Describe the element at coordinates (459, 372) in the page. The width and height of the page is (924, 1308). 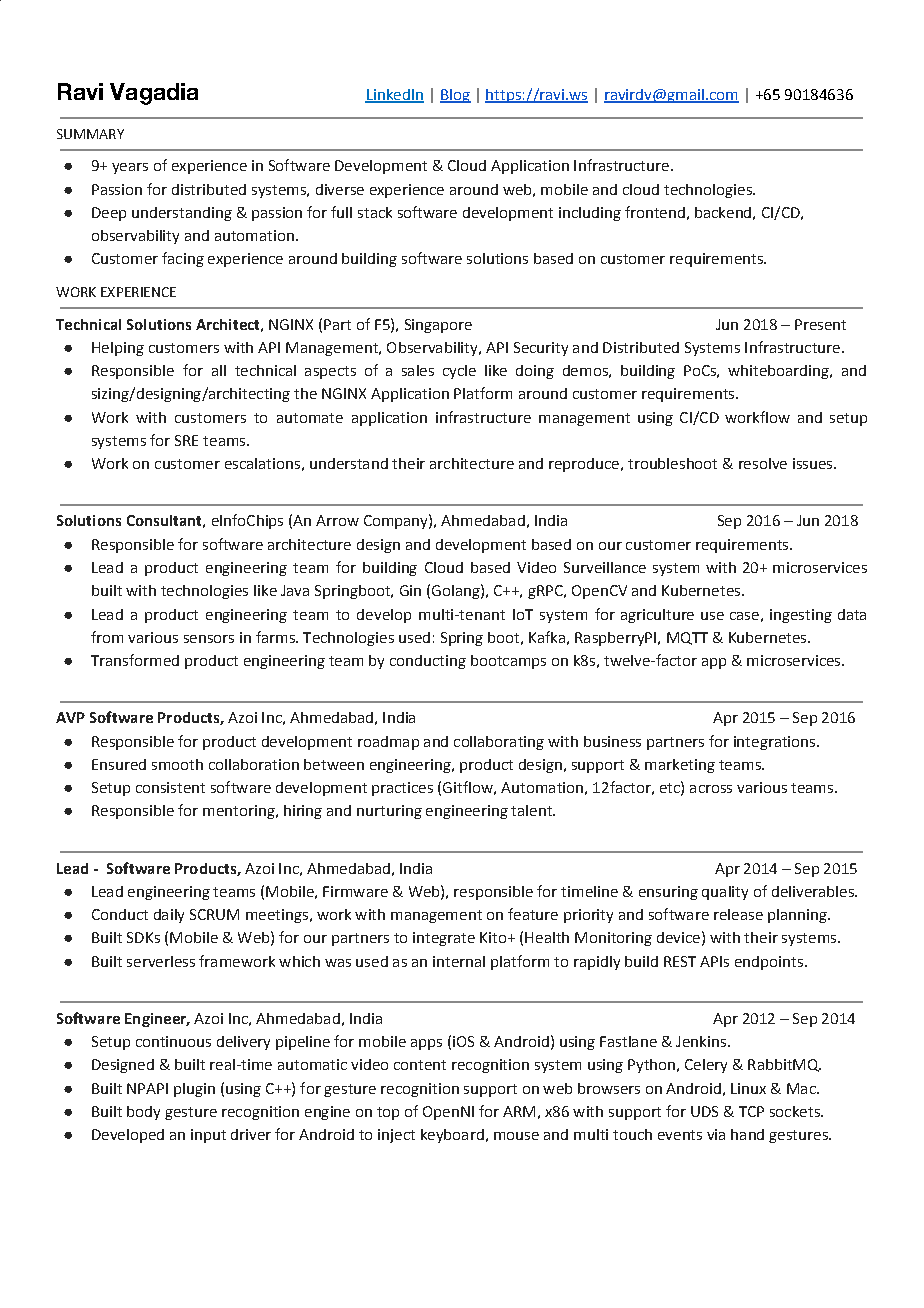
I see `cycle` at that location.
